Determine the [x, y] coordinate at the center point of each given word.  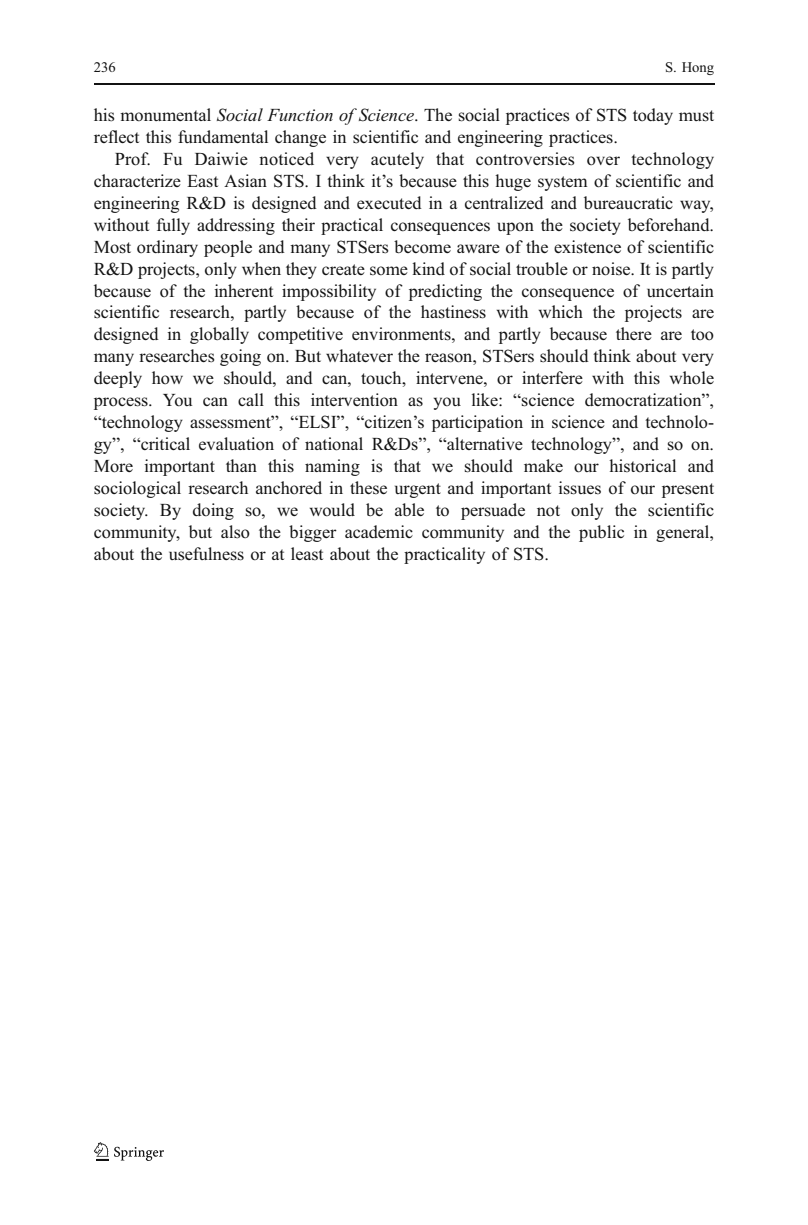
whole [692, 378]
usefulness [206, 554]
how [167, 378]
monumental [165, 115]
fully [173, 226]
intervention [354, 400]
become [422, 247]
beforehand [670, 225]
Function [300, 115]
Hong [698, 68]
